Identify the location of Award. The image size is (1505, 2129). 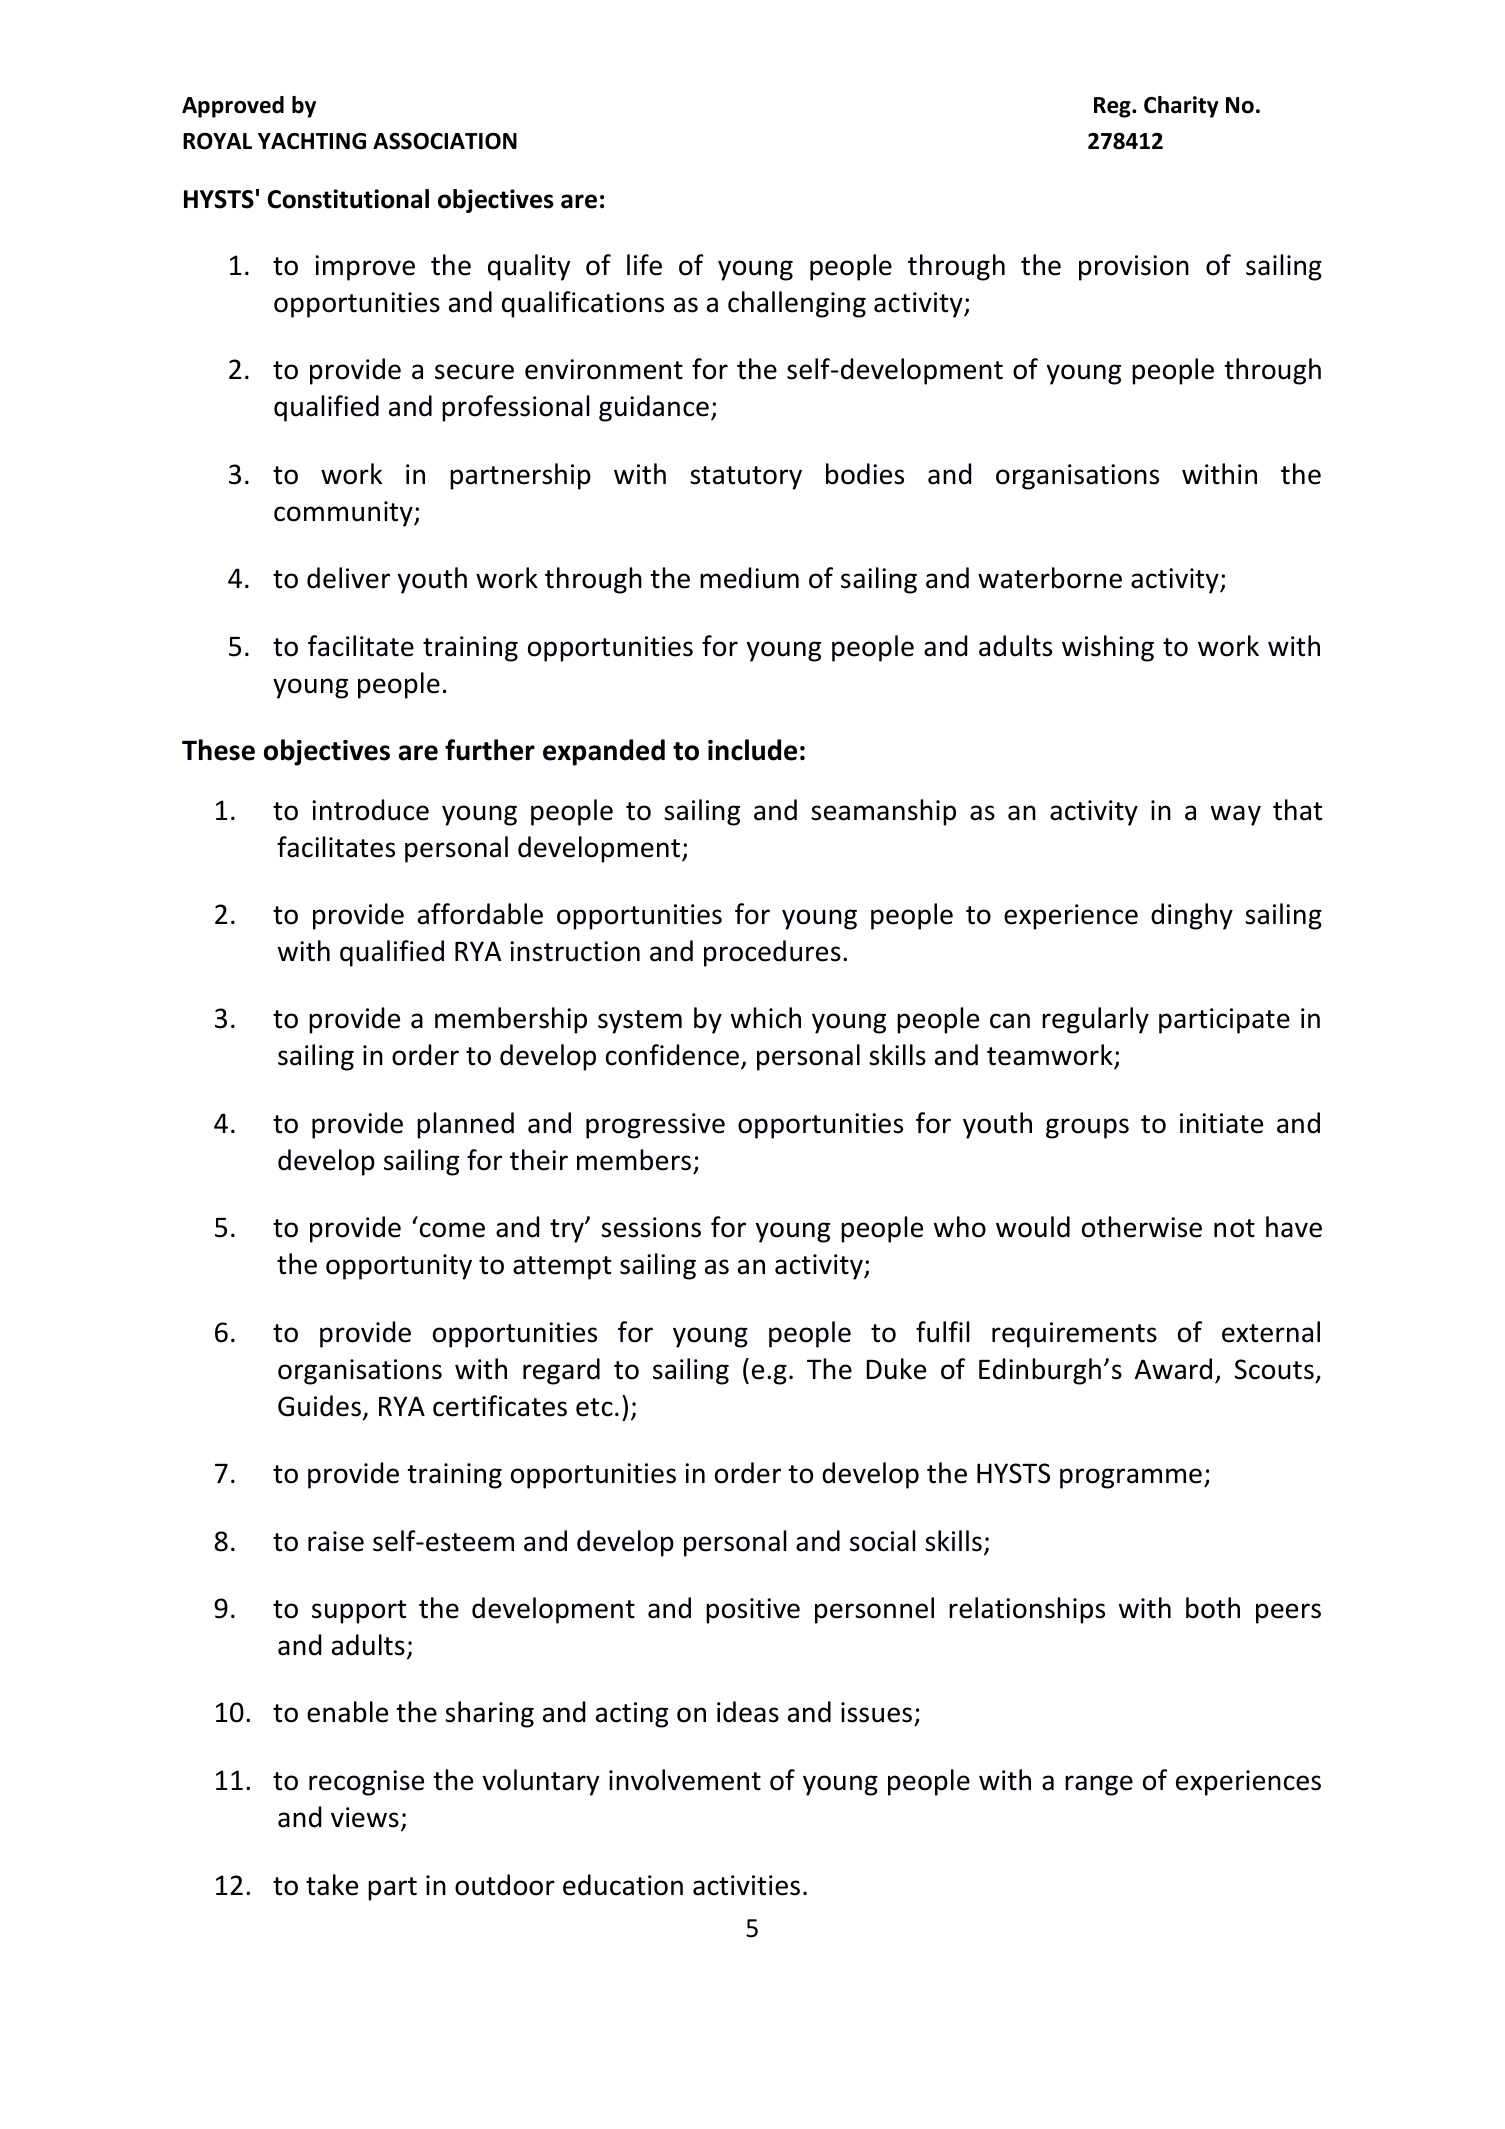
(1173, 1369).
